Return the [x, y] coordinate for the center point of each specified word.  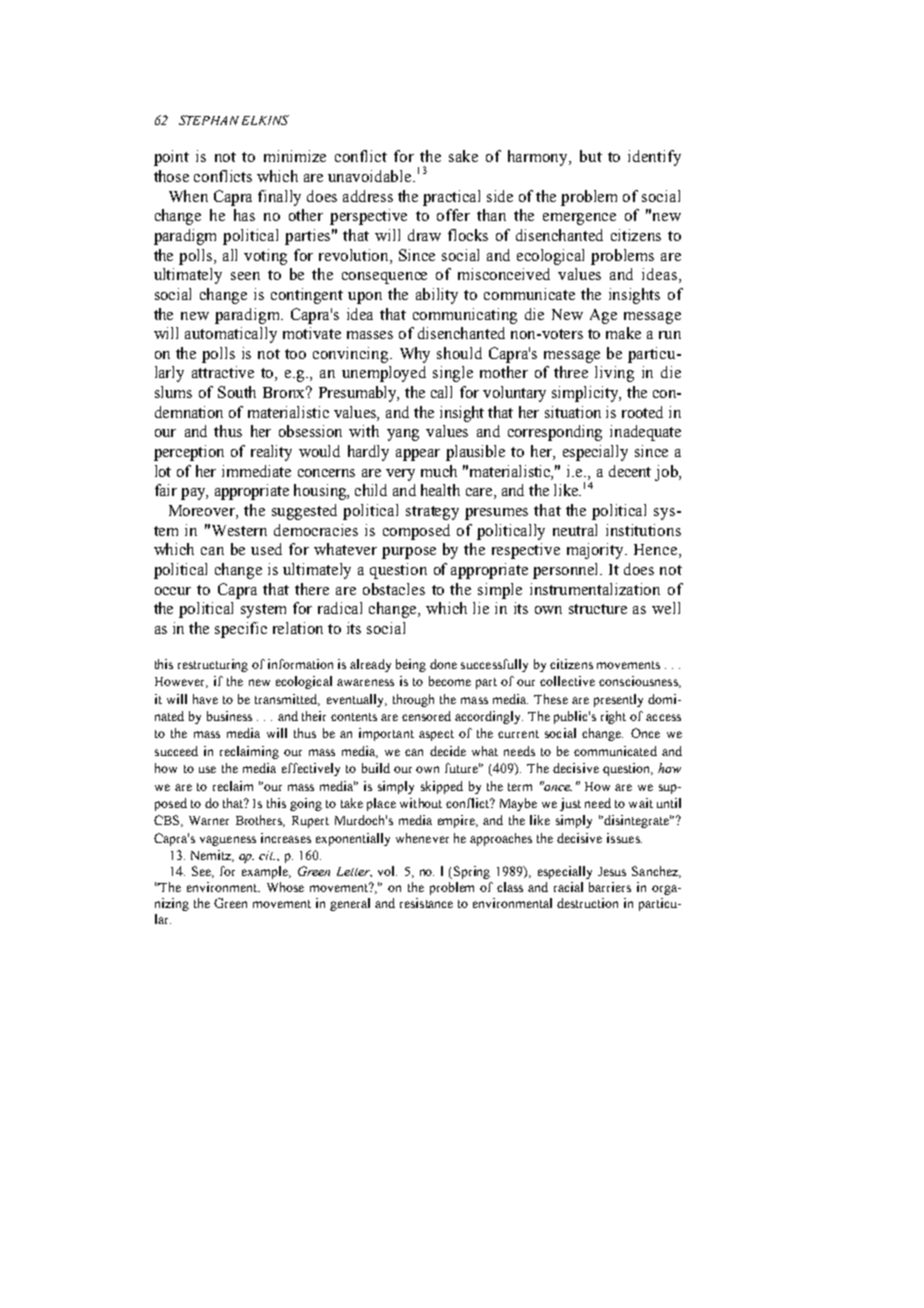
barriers [610, 887]
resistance [426, 903]
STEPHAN [209, 120]
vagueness [228, 841]
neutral [575, 530]
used [266, 549]
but [591, 156]
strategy [432, 513]
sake [463, 156]
